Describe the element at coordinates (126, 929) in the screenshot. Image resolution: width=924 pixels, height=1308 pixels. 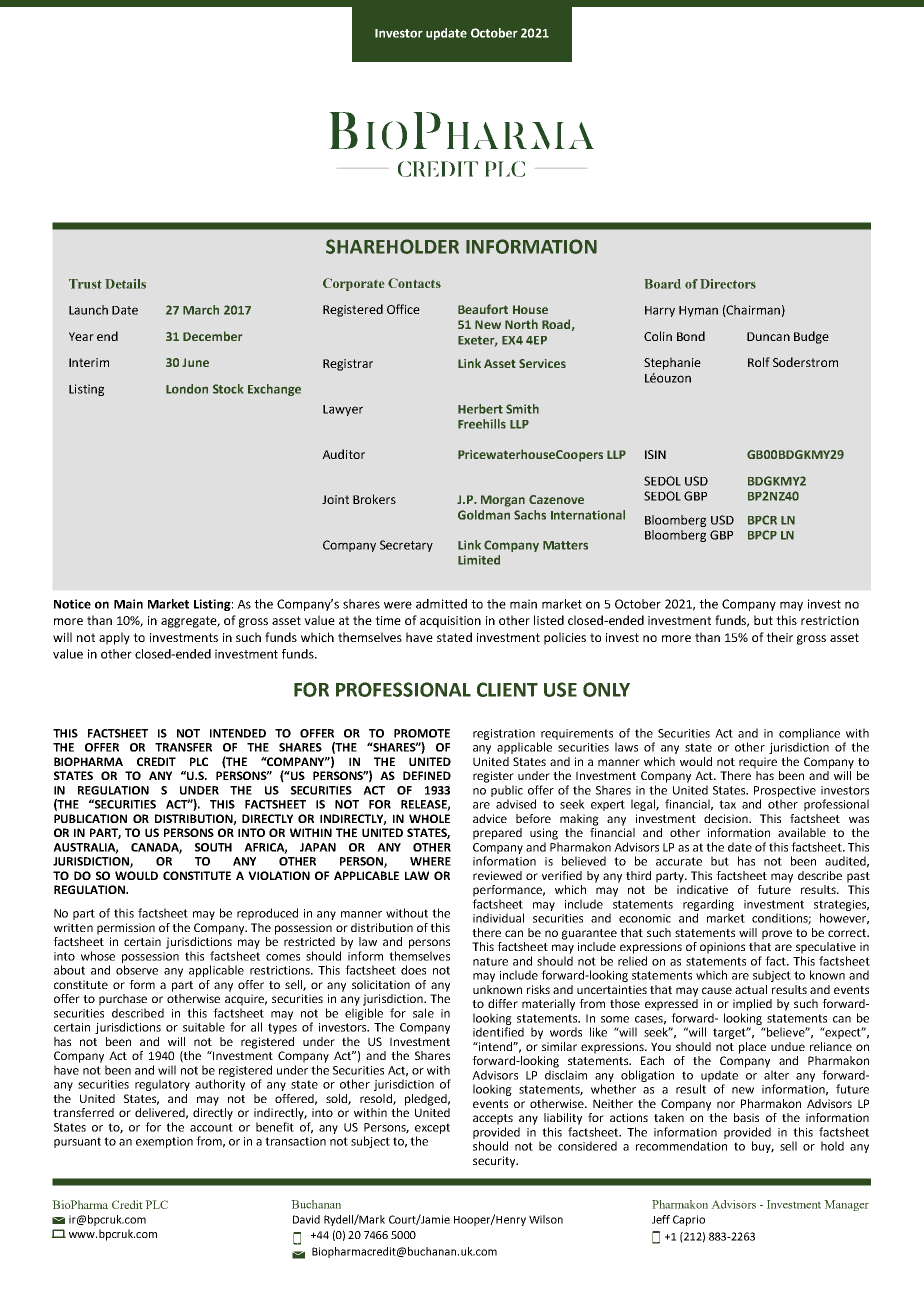
I see `permission` at that location.
